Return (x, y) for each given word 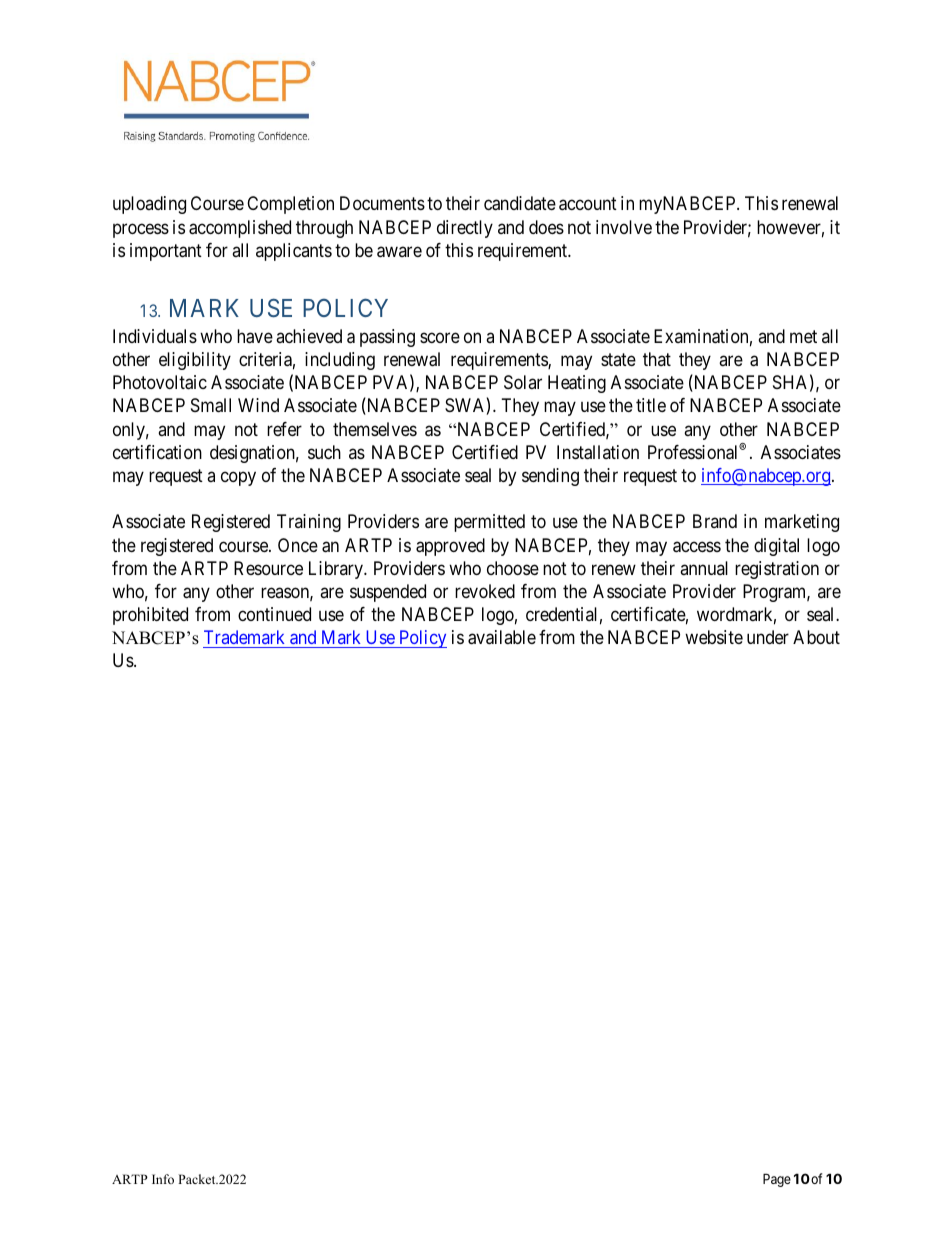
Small (211, 405)
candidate (520, 203)
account (588, 204)
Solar (523, 382)
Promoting (232, 137)
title (651, 405)
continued (274, 614)
